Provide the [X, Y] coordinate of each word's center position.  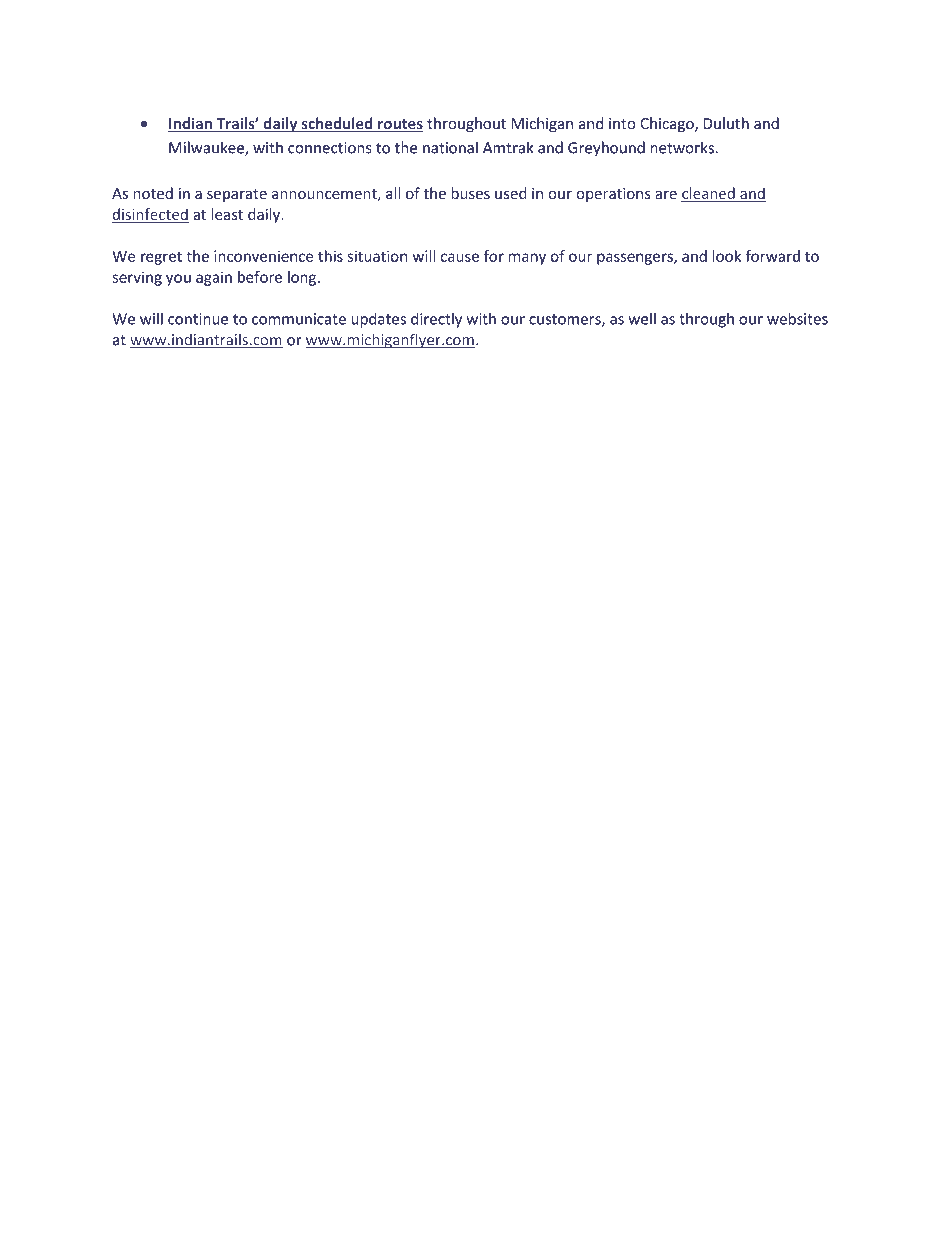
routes [399, 125]
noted [153, 193]
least [227, 214]
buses [470, 193]
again [214, 278]
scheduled [337, 124]
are [666, 195]
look [727, 256]
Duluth [726, 123]
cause [460, 257]
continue [198, 319]
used [510, 193]
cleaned [709, 194]
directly [436, 320]
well [642, 318]
